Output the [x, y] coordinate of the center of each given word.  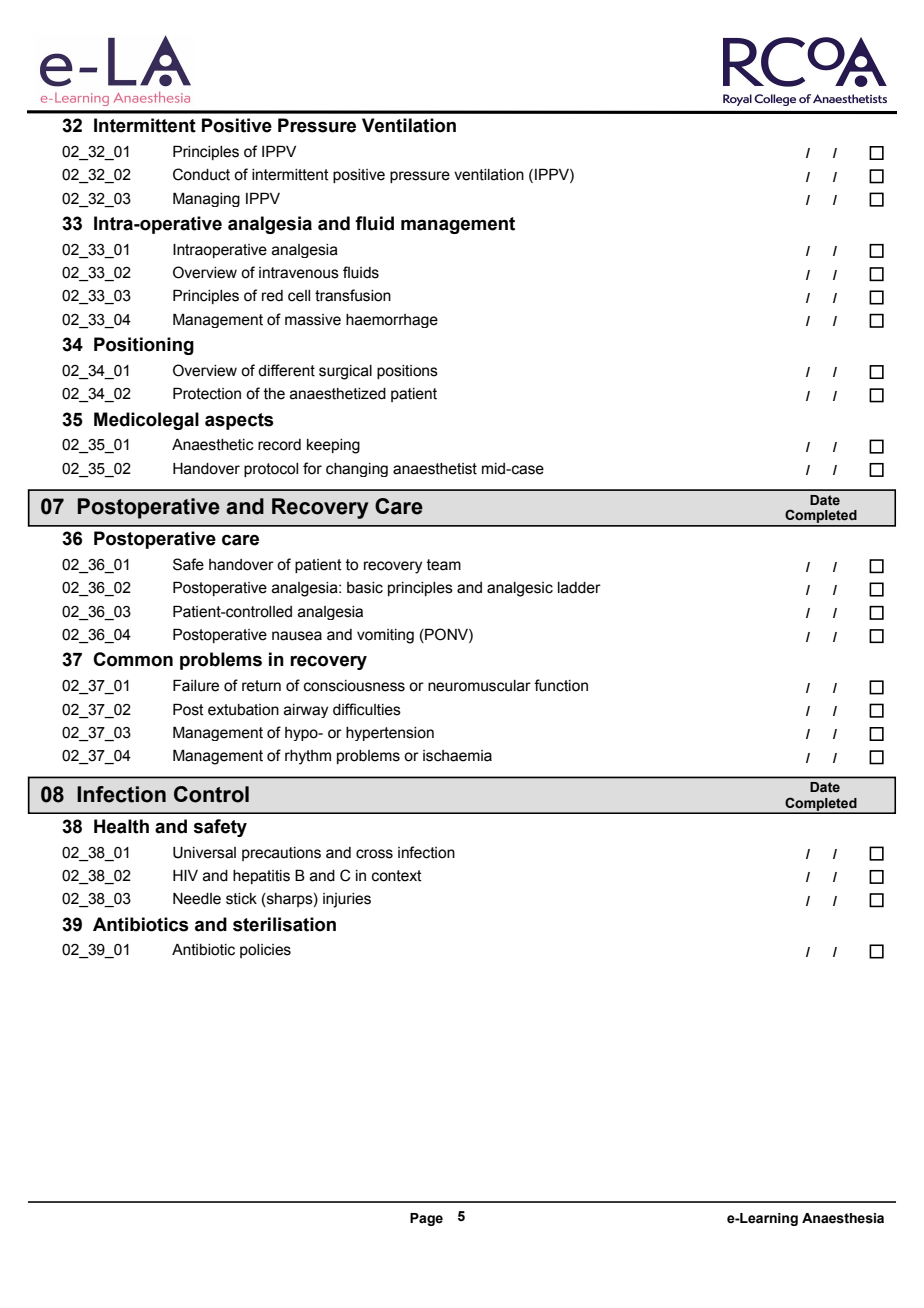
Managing [206, 199]
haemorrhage [392, 321]
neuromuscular [479, 686]
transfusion [353, 295]
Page [426, 1219]
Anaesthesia [843, 1218]
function [561, 685]
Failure [196, 685]
